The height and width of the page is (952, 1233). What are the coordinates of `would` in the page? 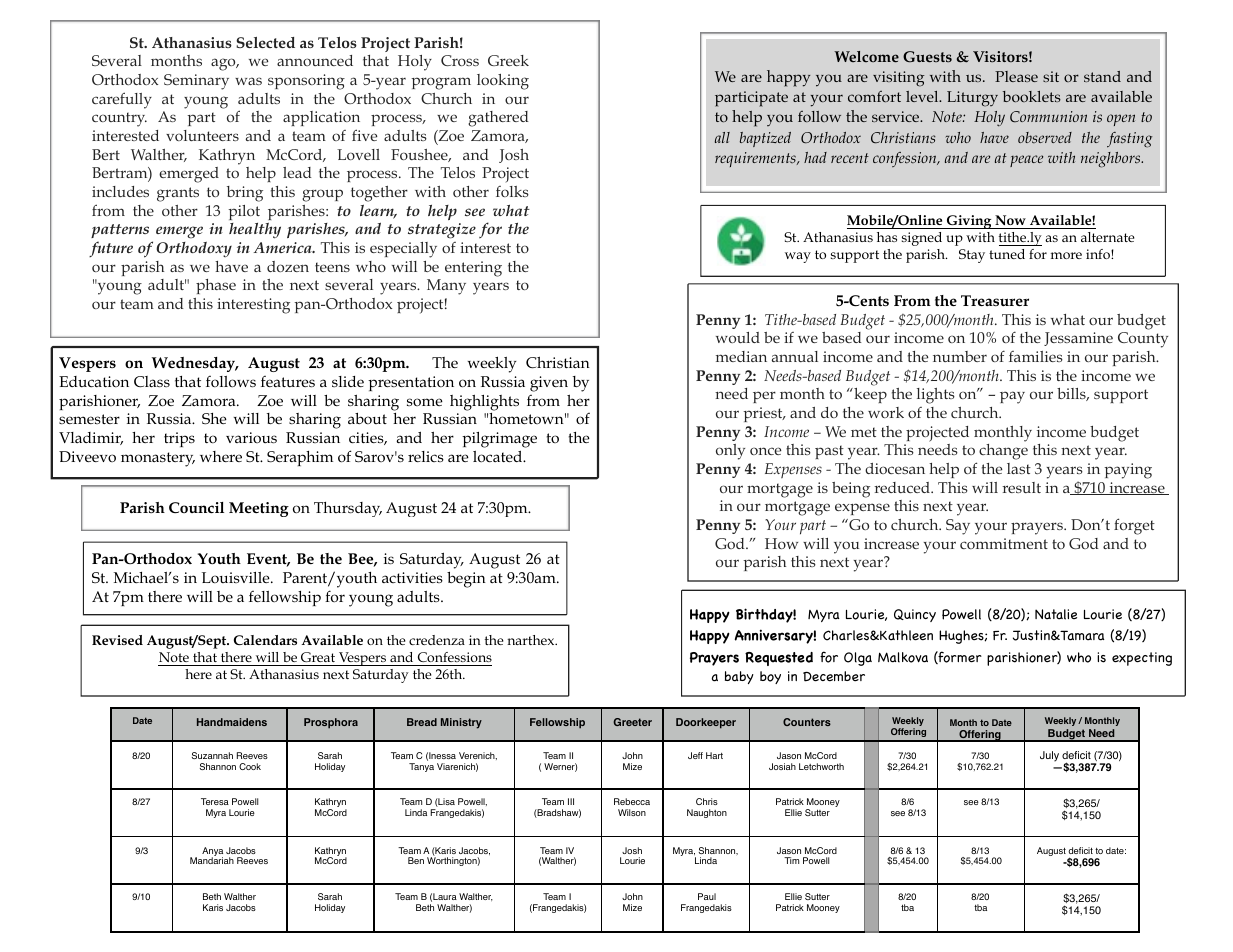 It's located at (738, 337).
